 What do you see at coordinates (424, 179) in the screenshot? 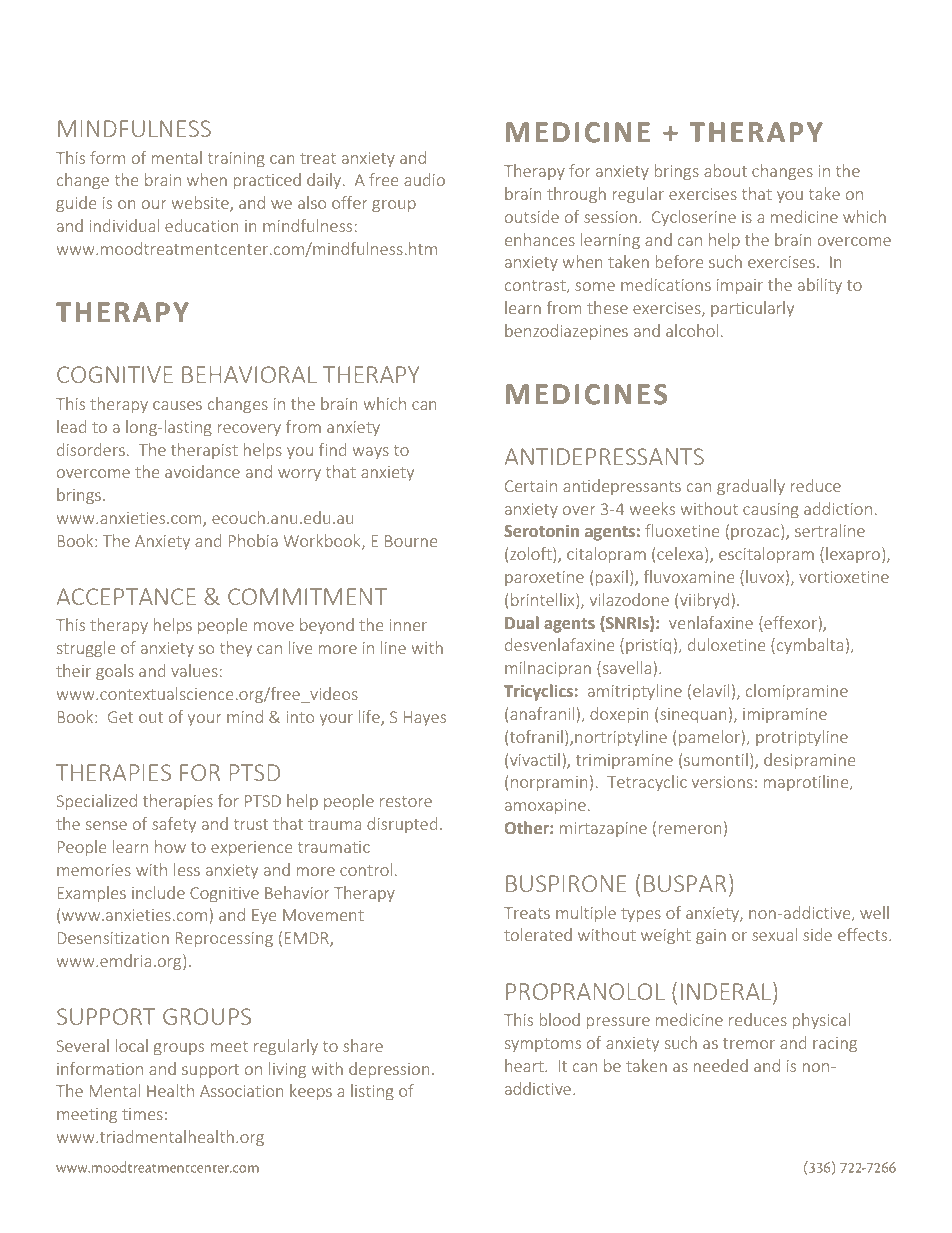
I see `audio` at bounding box center [424, 179].
